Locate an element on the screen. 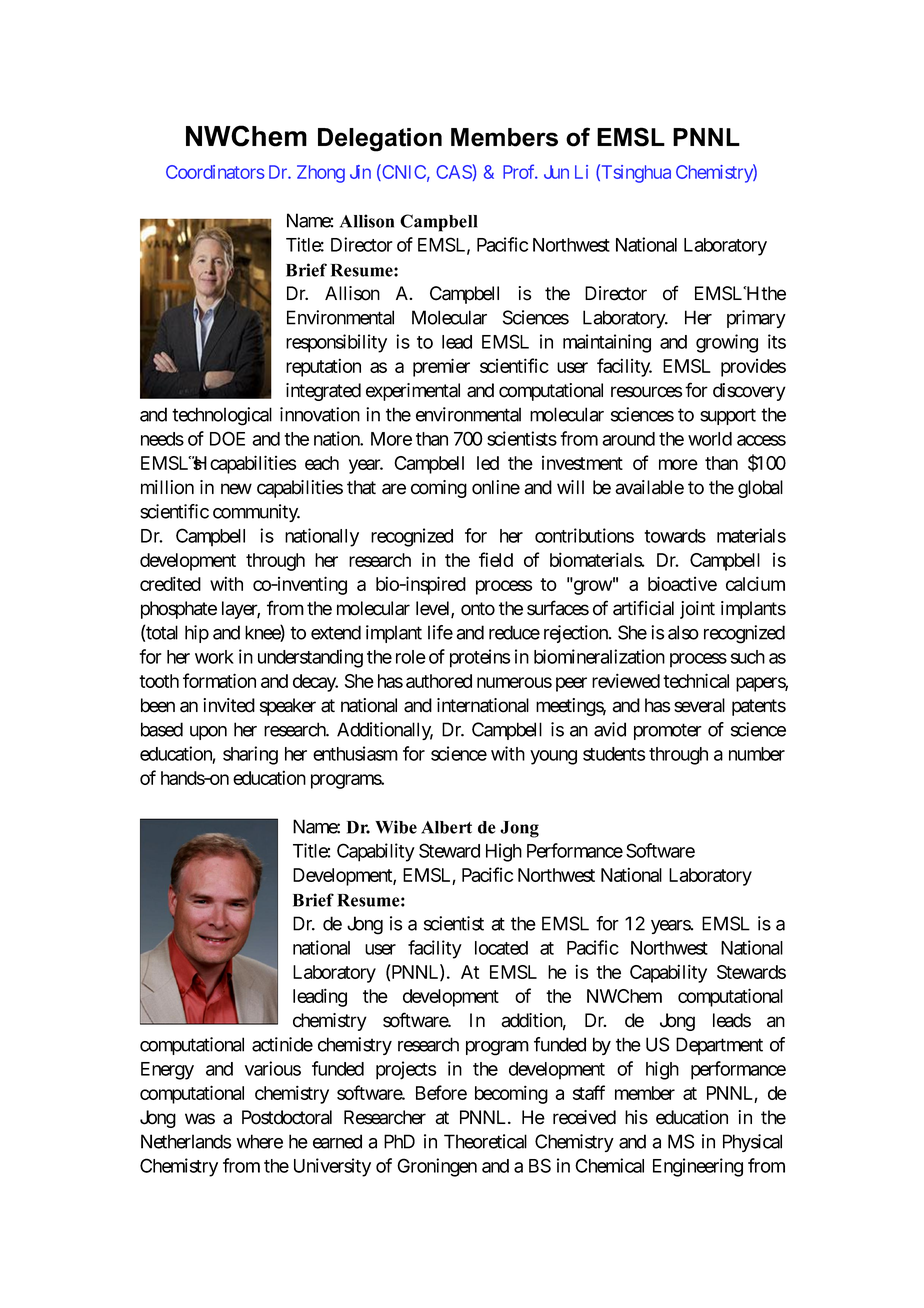  Jun is located at coordinates (556, 172).
